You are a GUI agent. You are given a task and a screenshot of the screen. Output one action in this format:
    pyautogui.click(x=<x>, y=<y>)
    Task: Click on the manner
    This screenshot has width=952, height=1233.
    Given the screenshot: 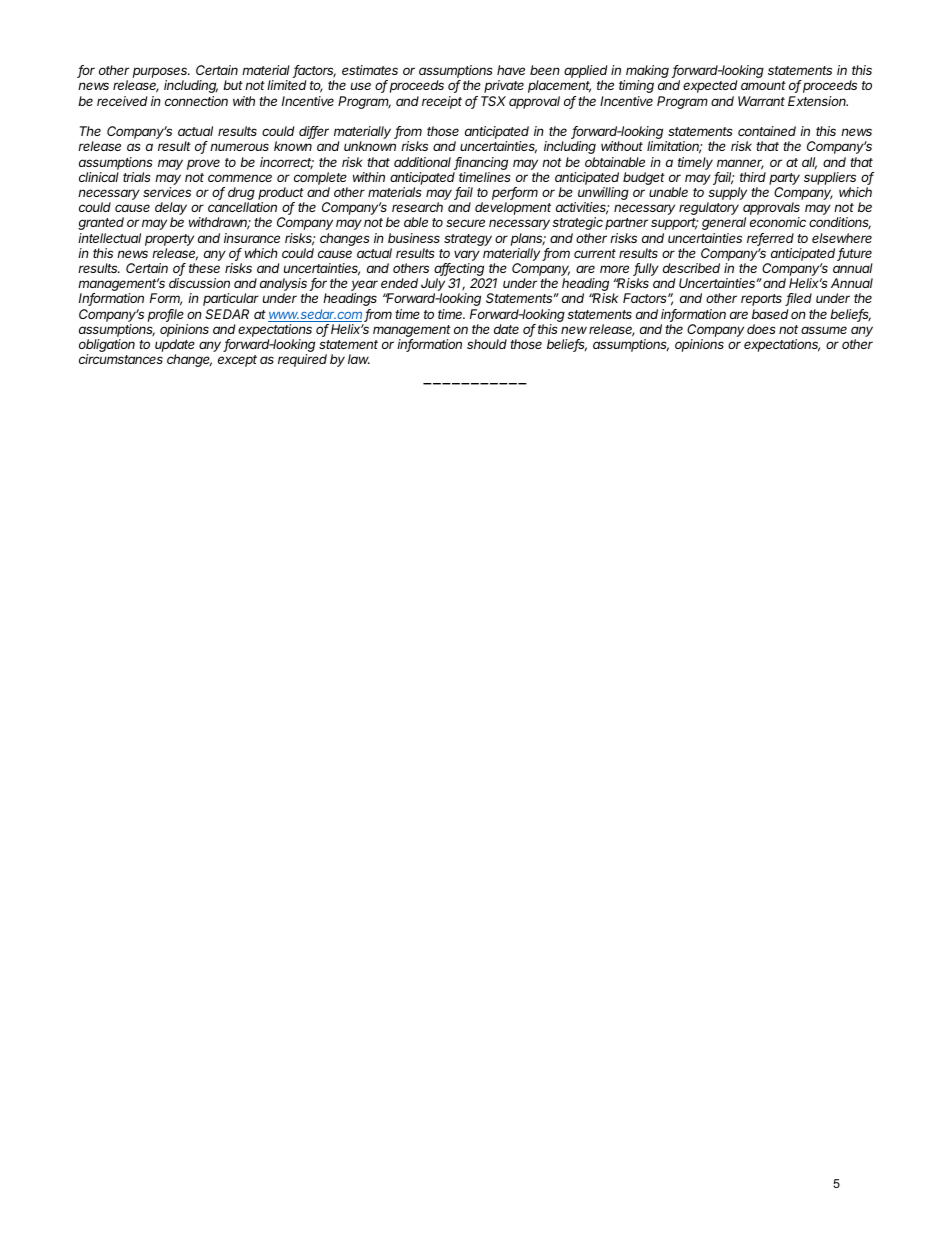 What is the action you would take?
    pyautogui.click(x=740, y=164)
